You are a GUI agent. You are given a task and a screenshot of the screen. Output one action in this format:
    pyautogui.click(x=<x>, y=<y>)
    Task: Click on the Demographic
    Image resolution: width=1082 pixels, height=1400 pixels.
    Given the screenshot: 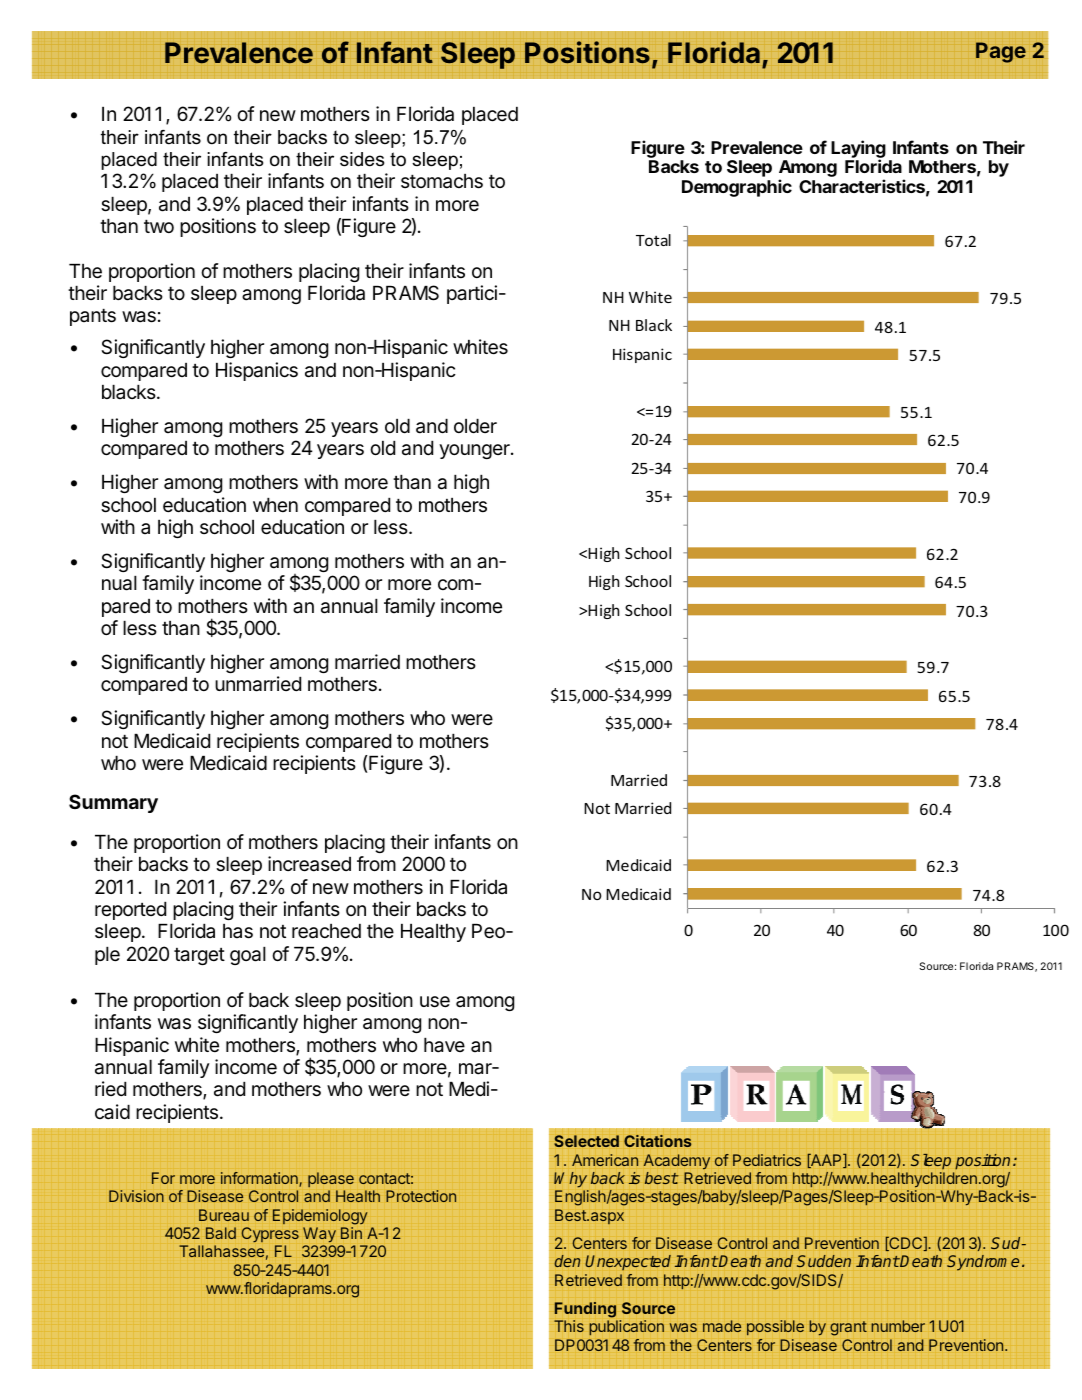 What is the action you would take?
    pyautogui.click(x=737, y=188)
